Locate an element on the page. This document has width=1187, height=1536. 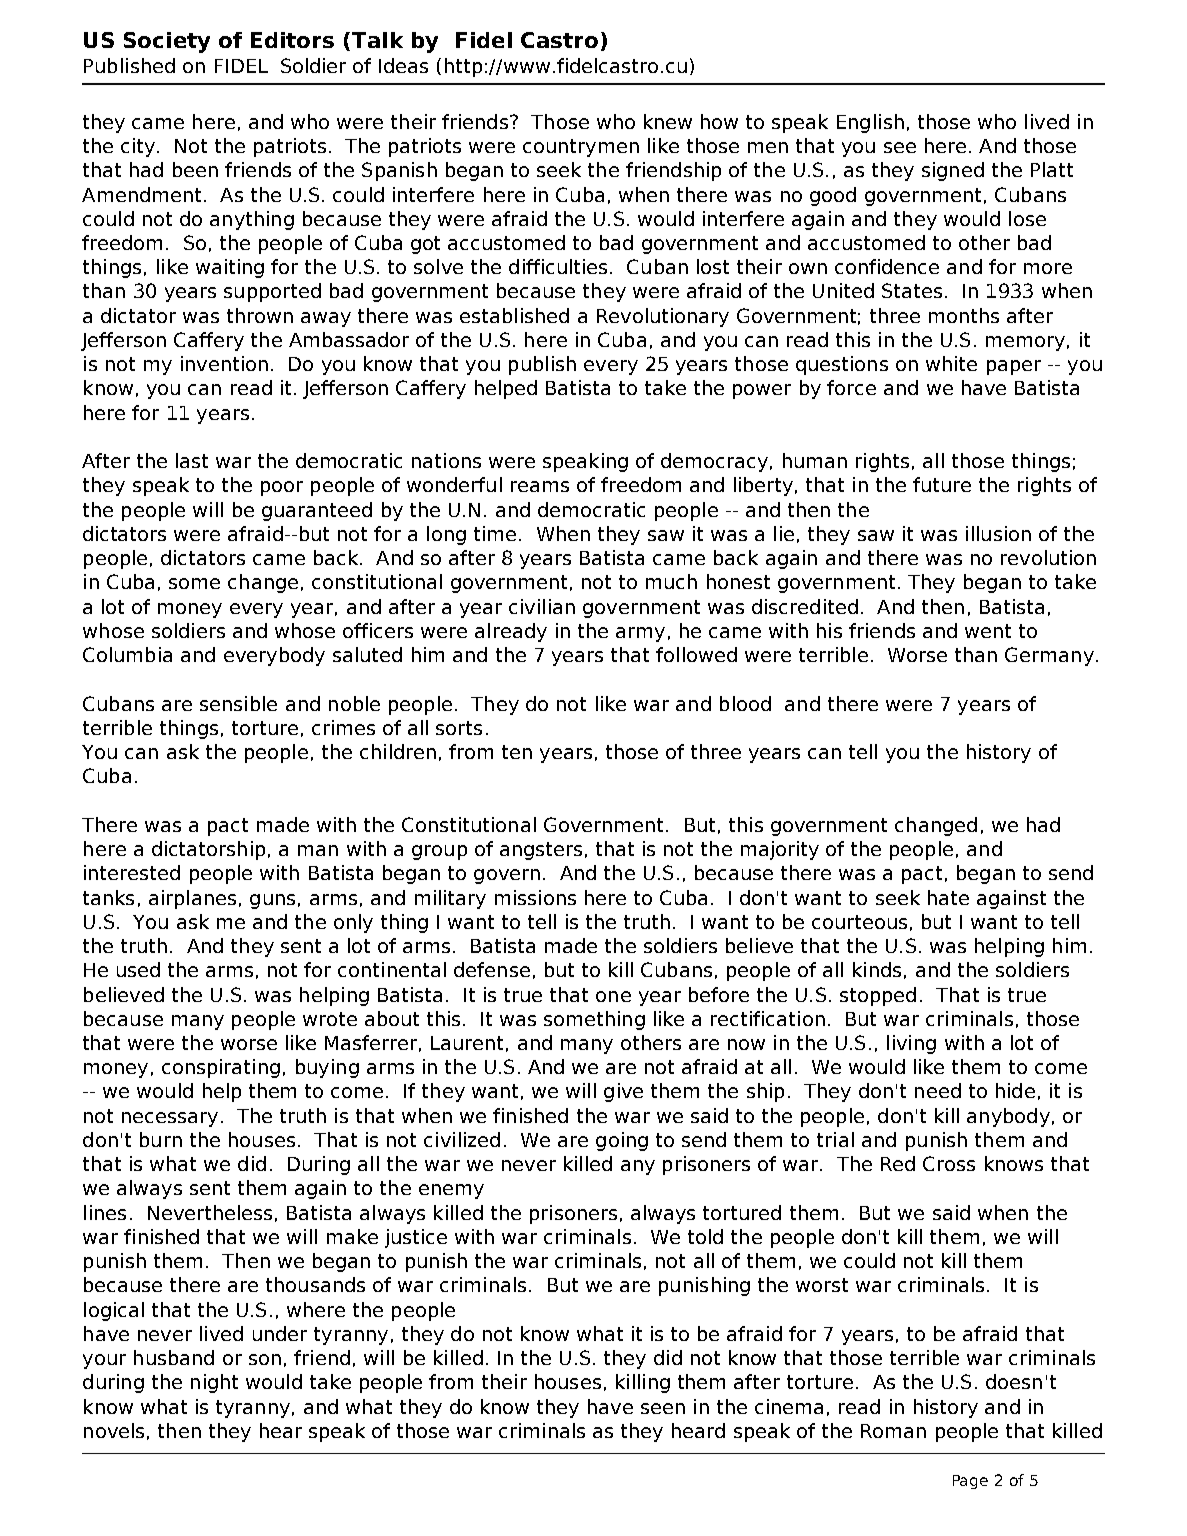
English is located at coordinates (870, 123).
